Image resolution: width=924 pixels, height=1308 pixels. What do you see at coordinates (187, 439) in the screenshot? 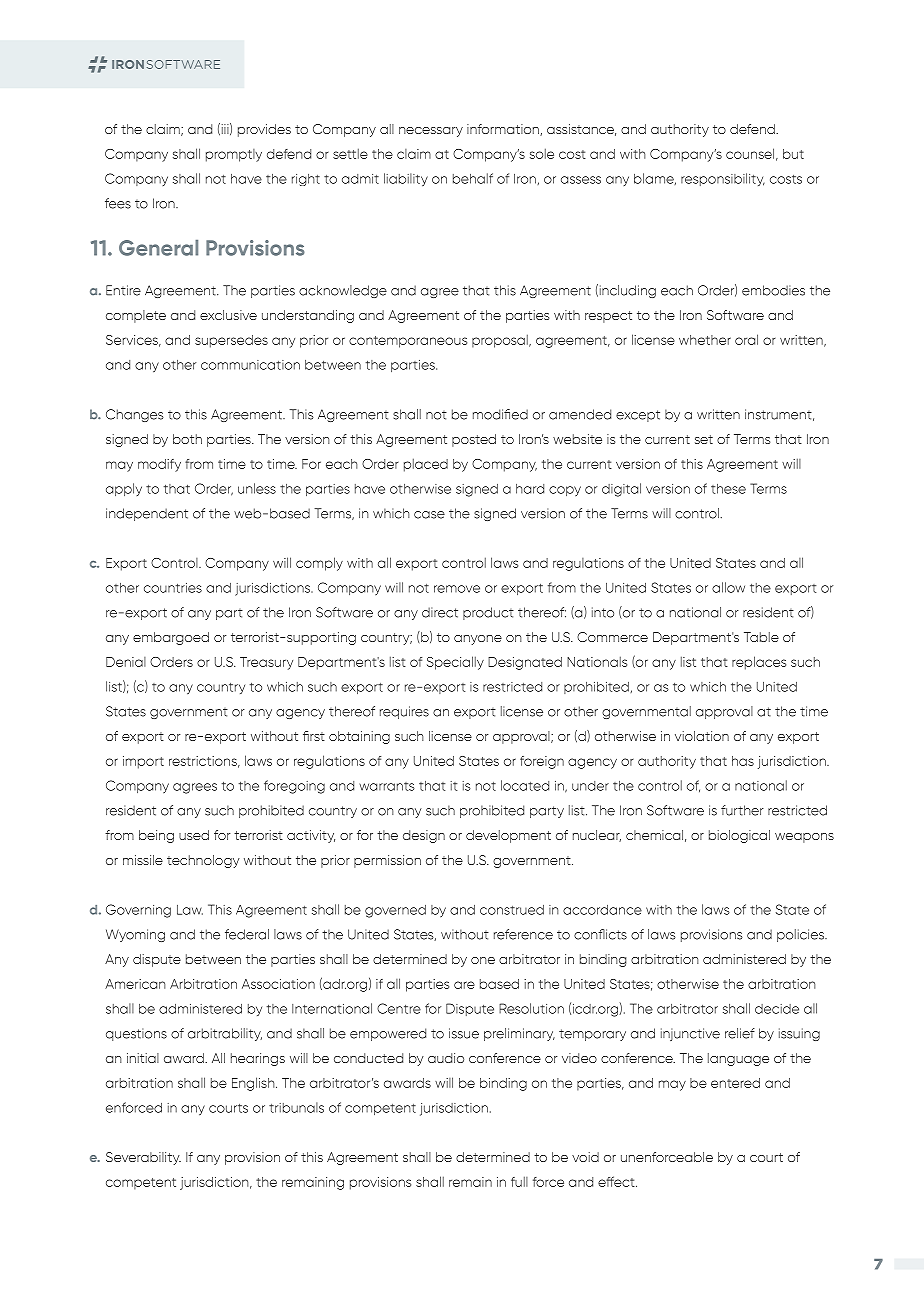
I see `both` at bounding box center [187, 439].
